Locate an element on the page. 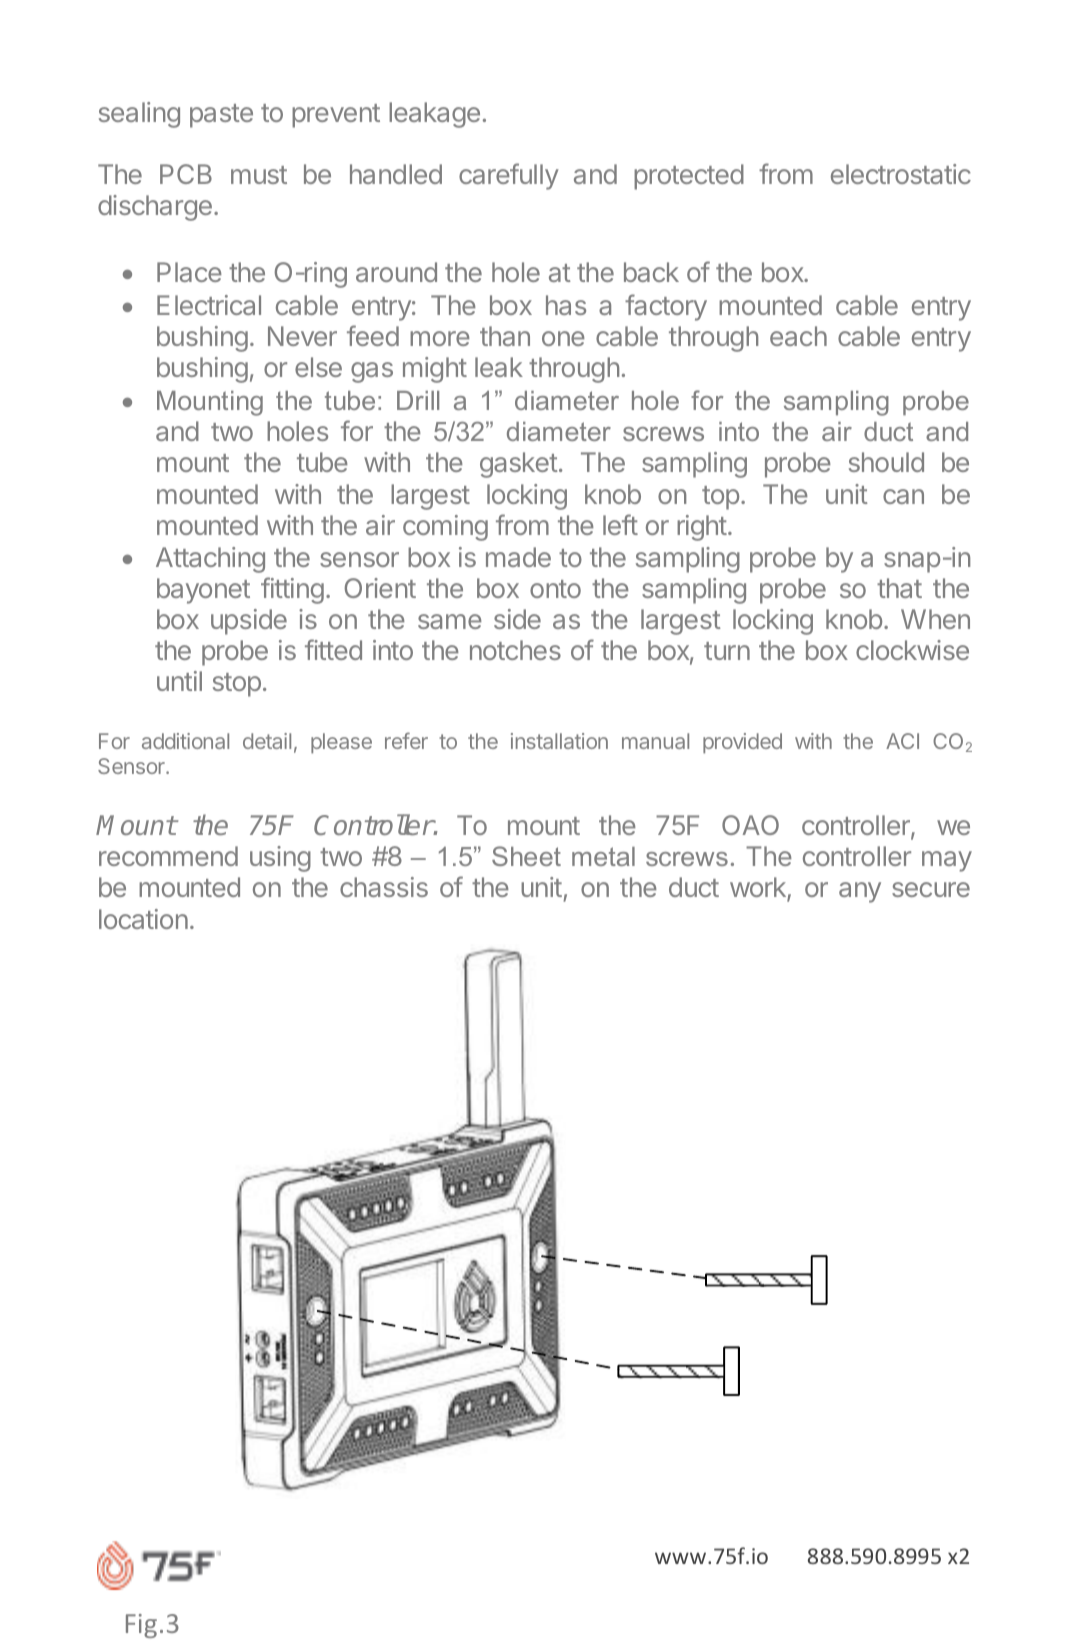  Sheet is located at coordinates (526, 856).
